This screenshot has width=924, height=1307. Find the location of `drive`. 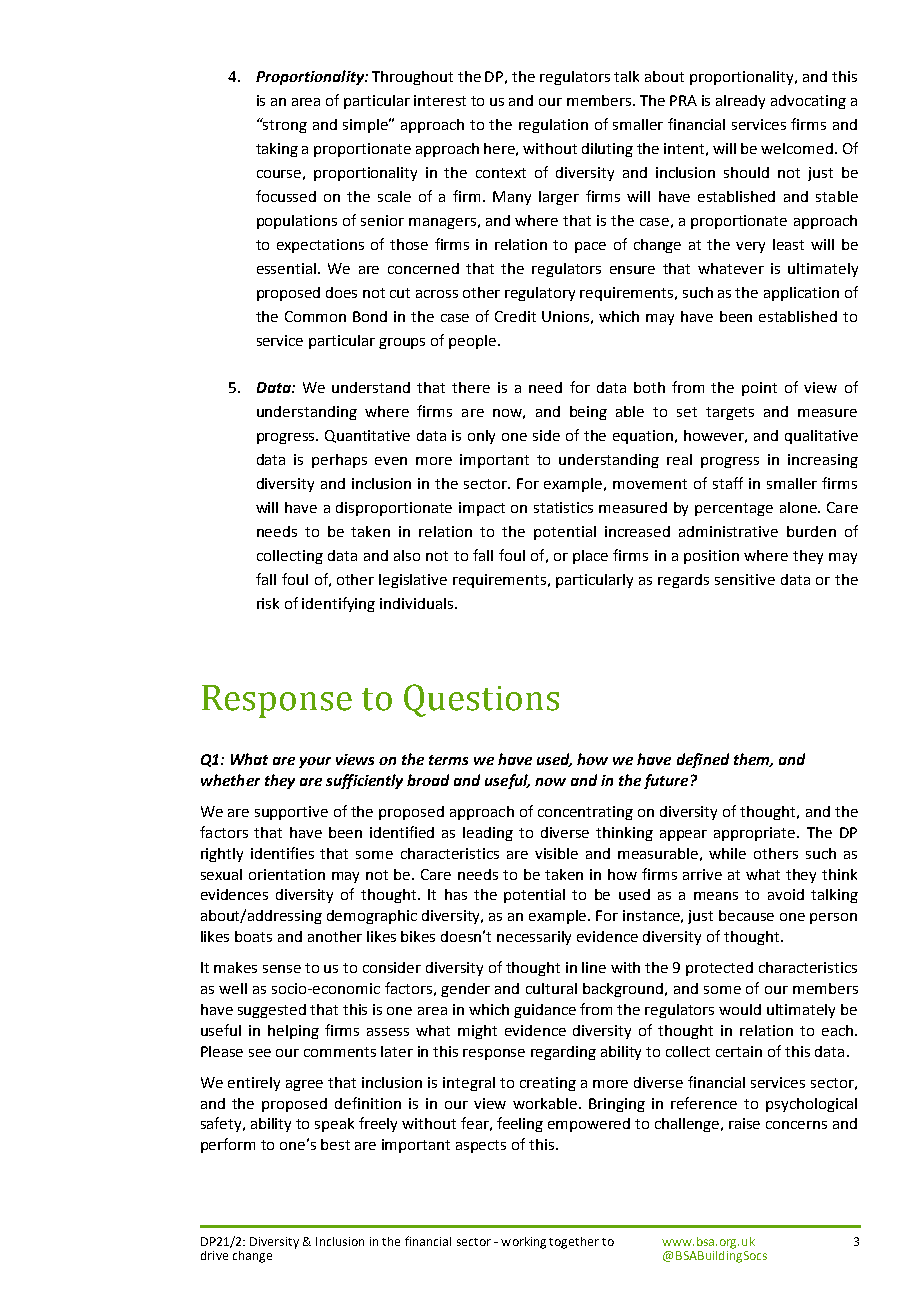

drive is located at coordinates (214, 1255).
